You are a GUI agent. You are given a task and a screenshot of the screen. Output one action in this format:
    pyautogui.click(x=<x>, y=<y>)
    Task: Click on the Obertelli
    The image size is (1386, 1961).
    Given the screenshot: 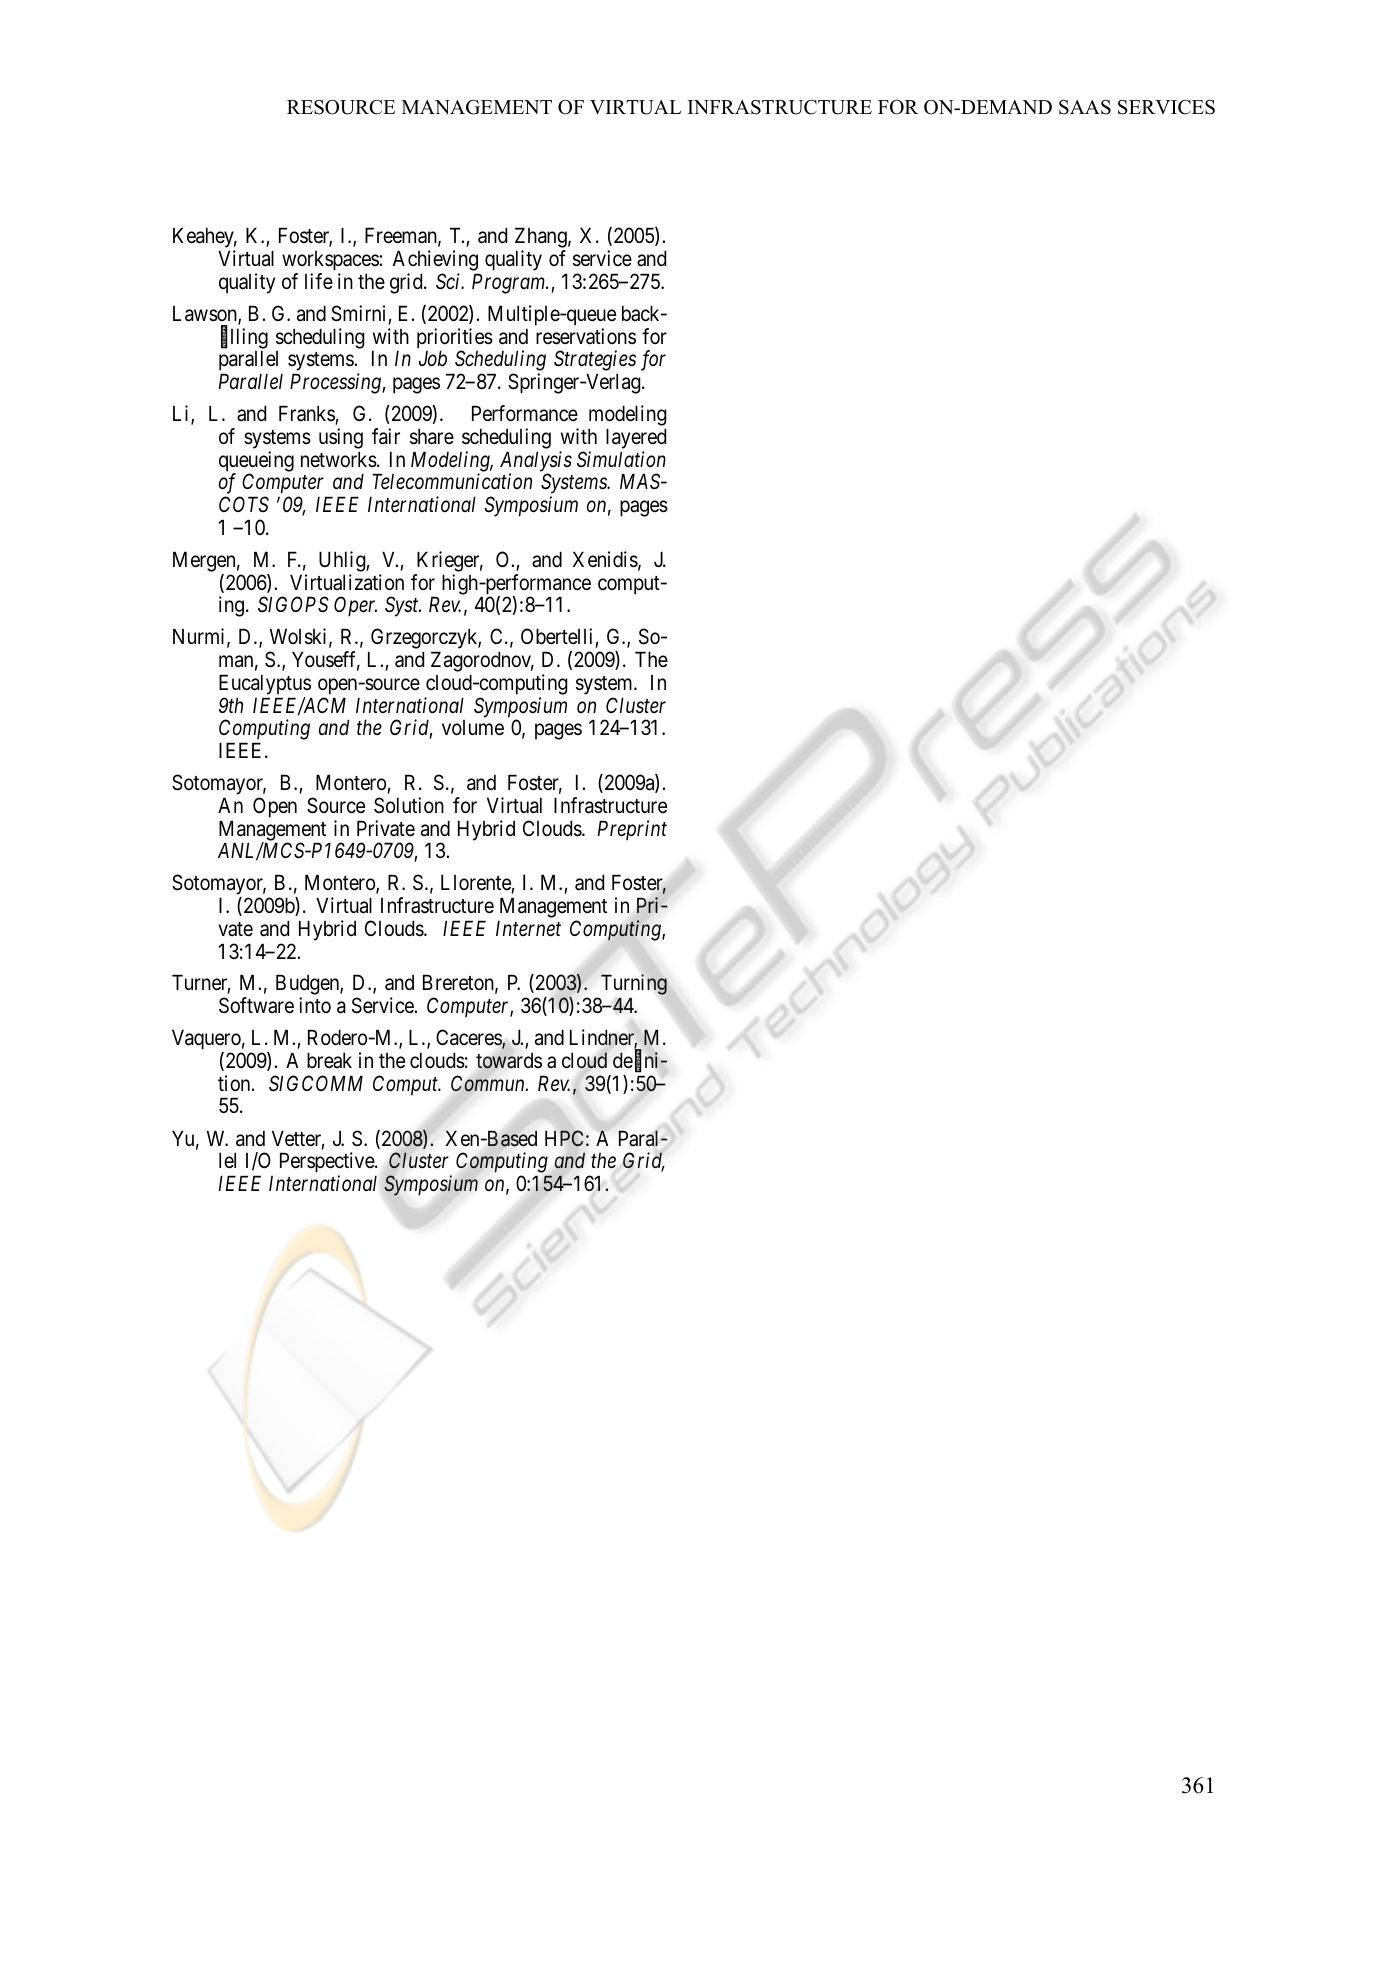 What is the action you would take?
    pyautogui.click(x=558, y=638)
